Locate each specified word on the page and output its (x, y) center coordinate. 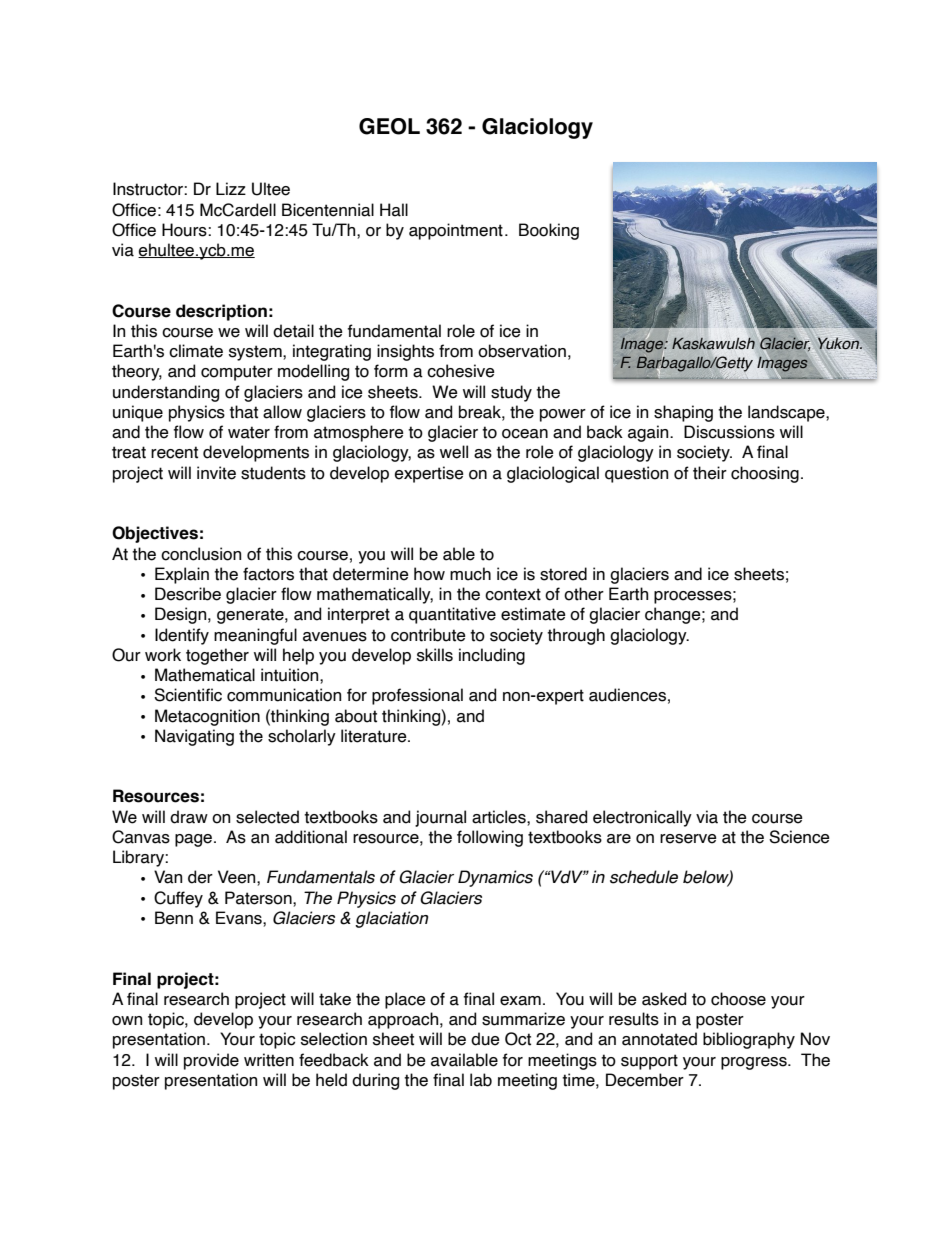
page (195, 840)
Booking (549, 231)
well (454, 452)
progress (755, 1063)
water (249, 432)
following (490, 838)
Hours (185, 230)
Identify (182, 636)
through (576, 636)
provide (211, 1061)
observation (522, 351)
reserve (688, 839)
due (485, 1039)
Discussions (729, 432)
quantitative (452, 615)
